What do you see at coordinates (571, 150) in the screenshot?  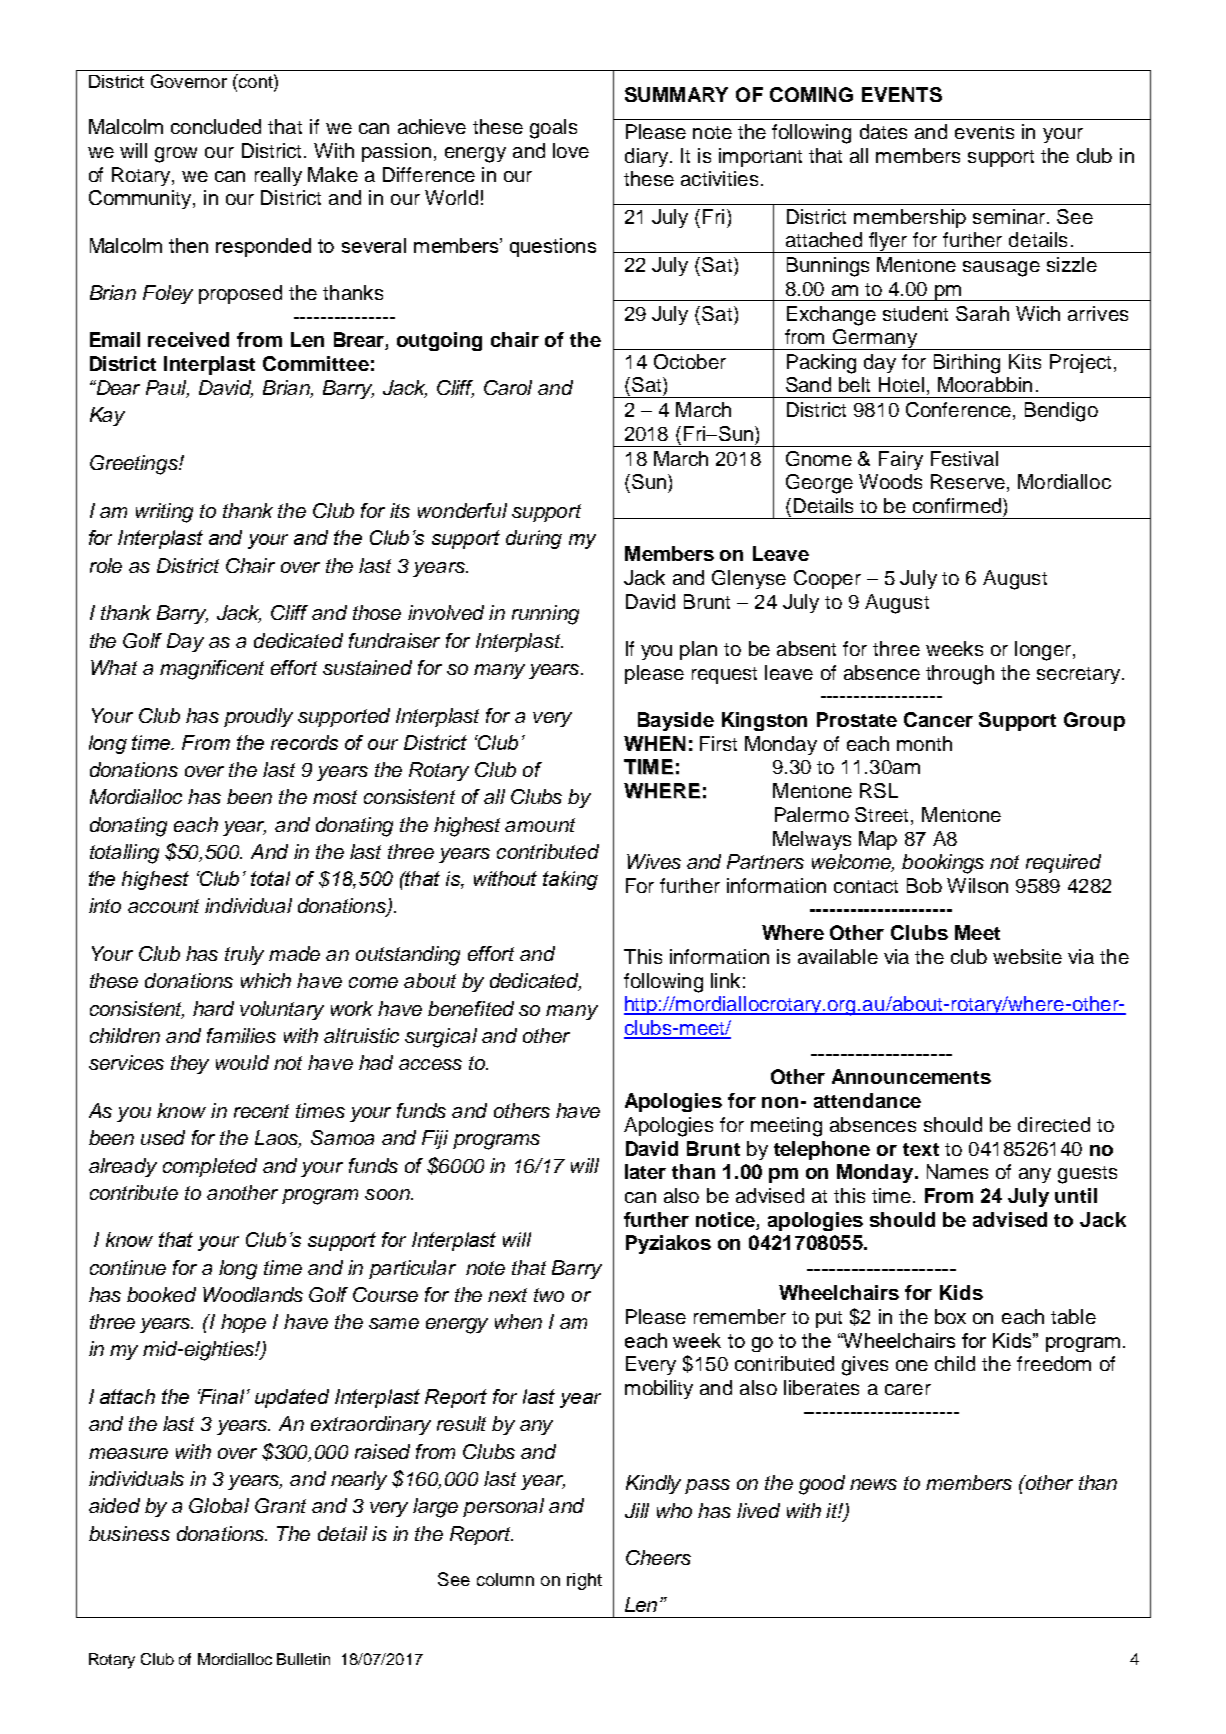 I see `love` at bounding box center [571, 150].
